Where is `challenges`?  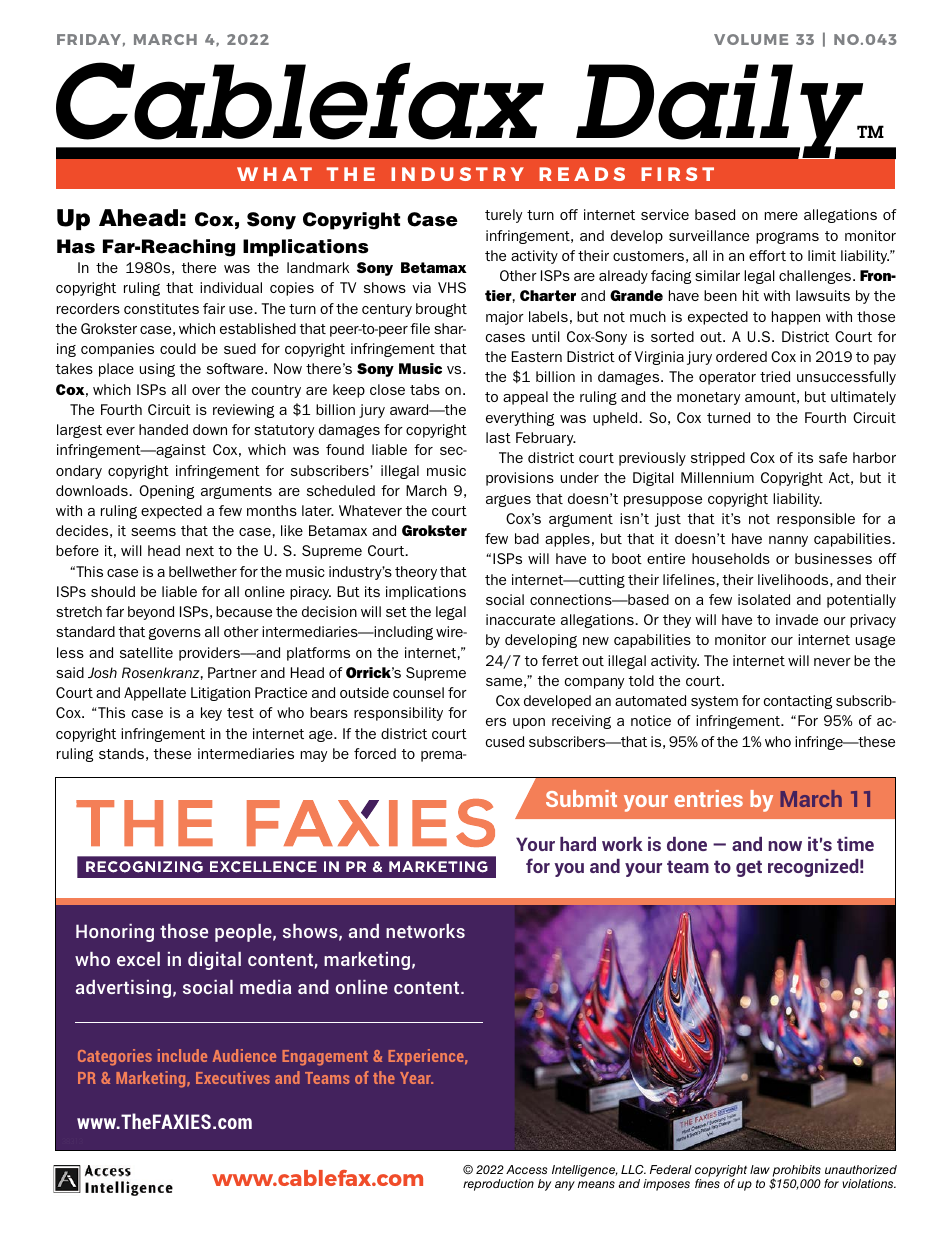
challenges is located at coordinates (816, 277).
